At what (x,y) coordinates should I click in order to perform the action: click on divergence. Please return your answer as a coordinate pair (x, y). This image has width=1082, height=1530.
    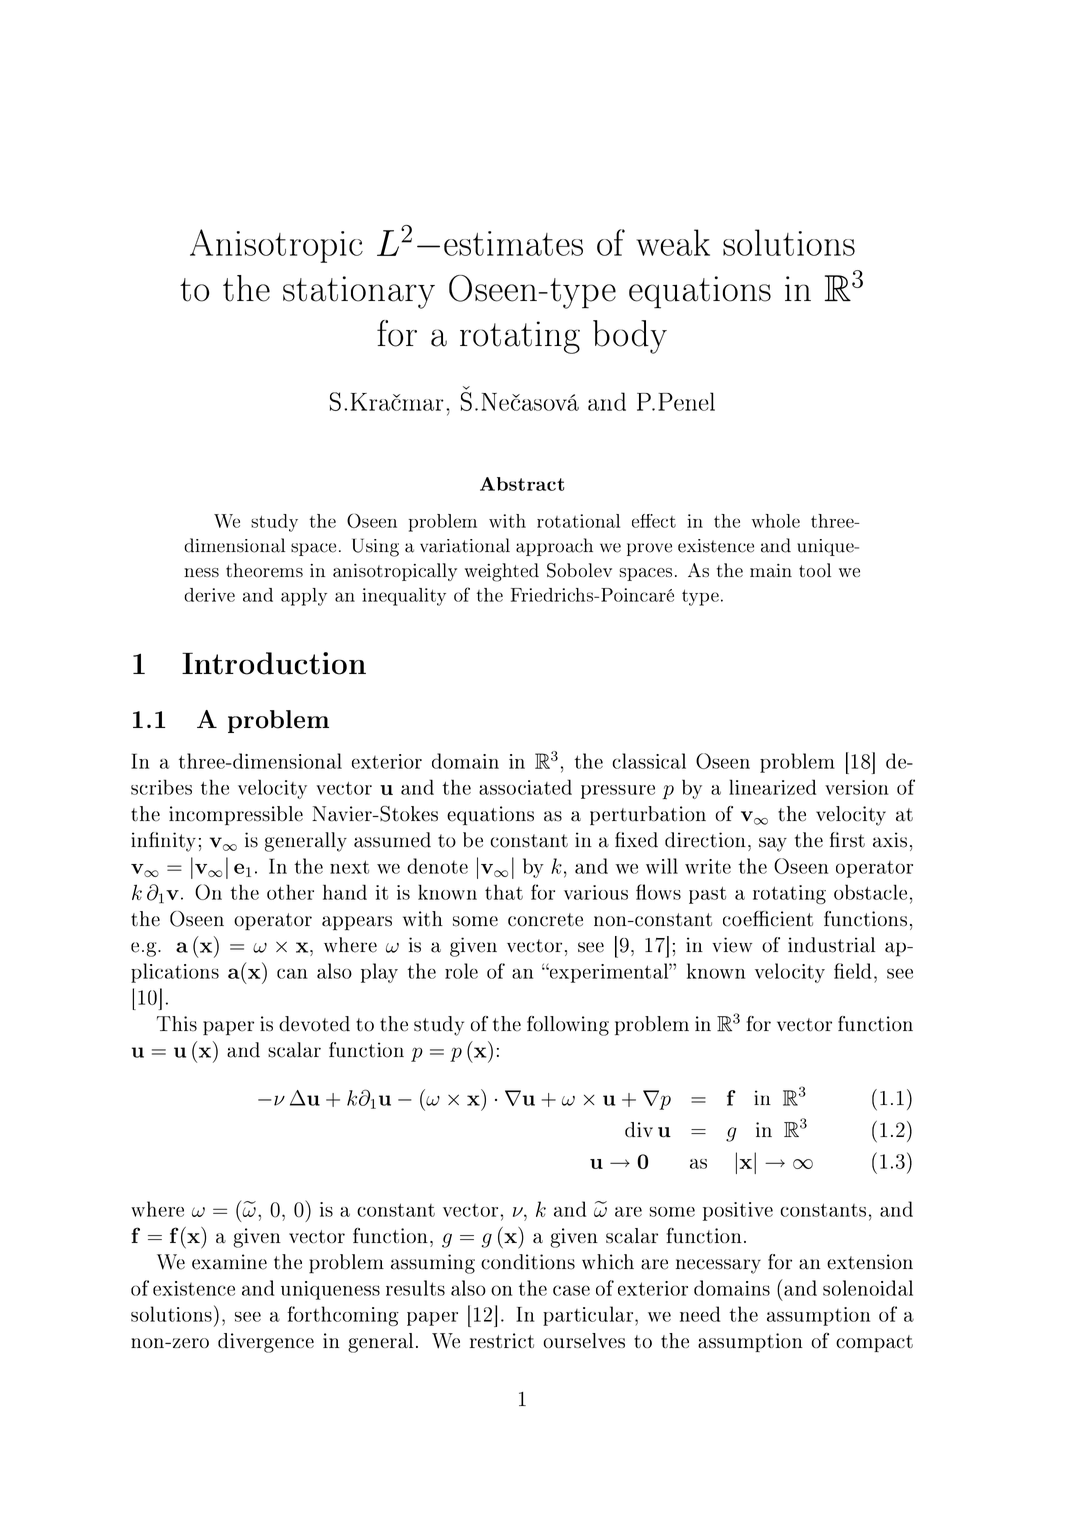
    Looking at the image, I should click on (266, 1343).
